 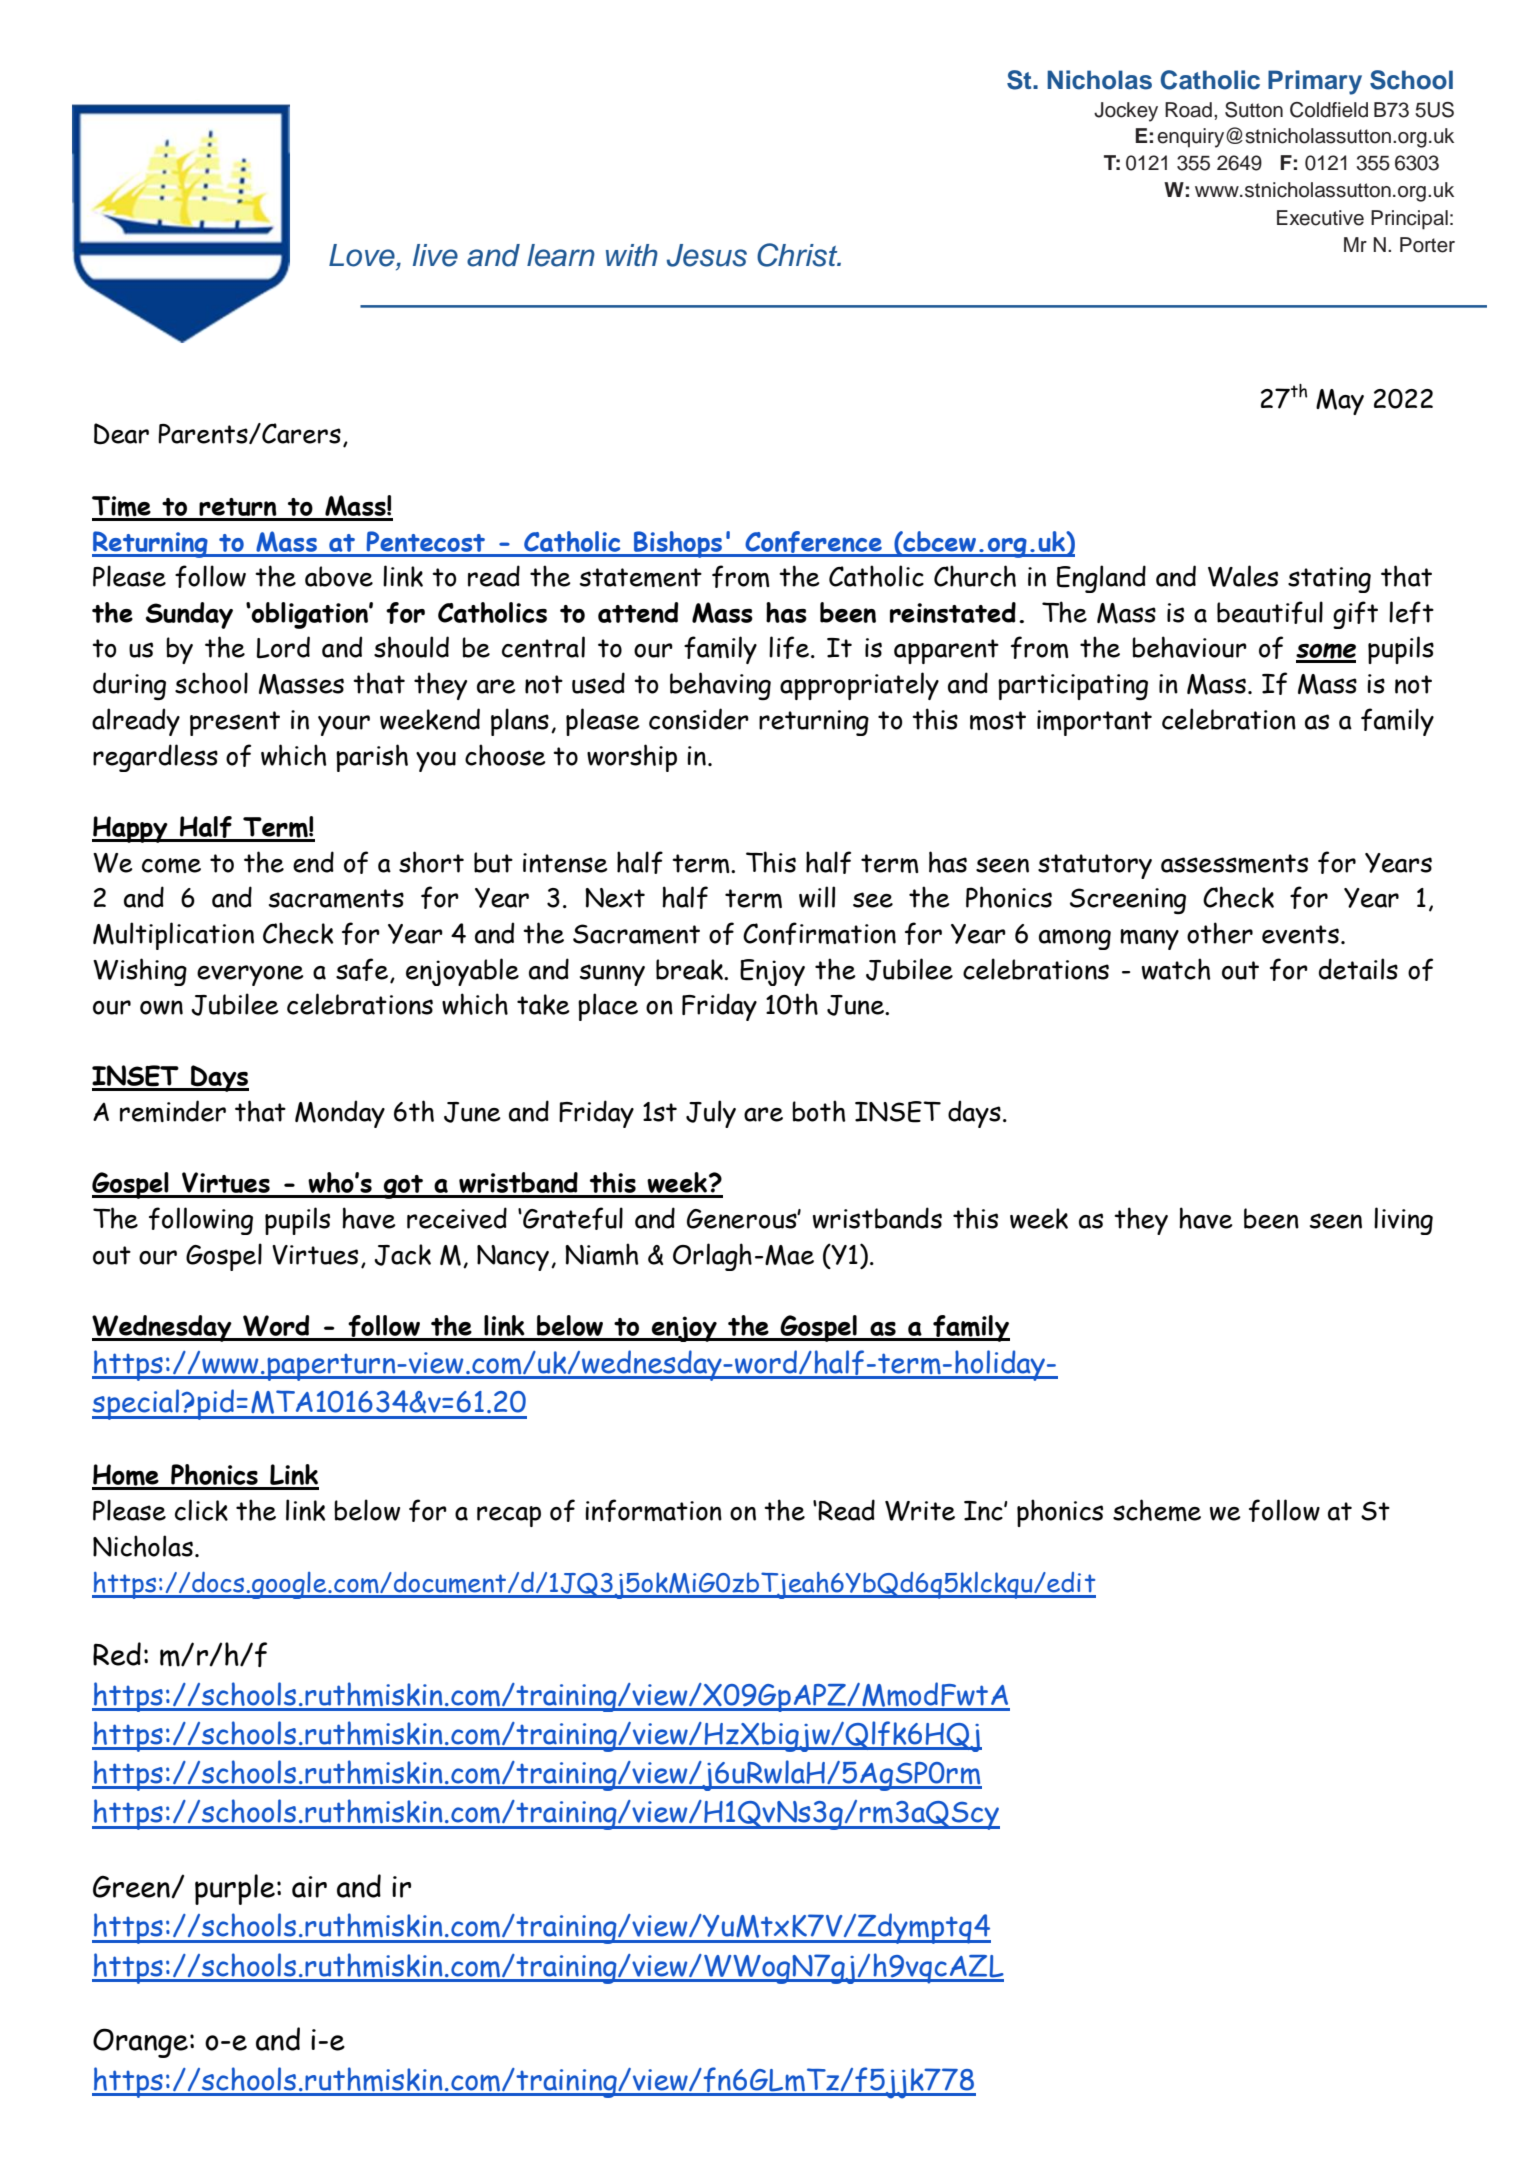 What do you see at coordinates (309, 1887) in the screenshot?
I see `air` at bounding box center [309, 1887].
